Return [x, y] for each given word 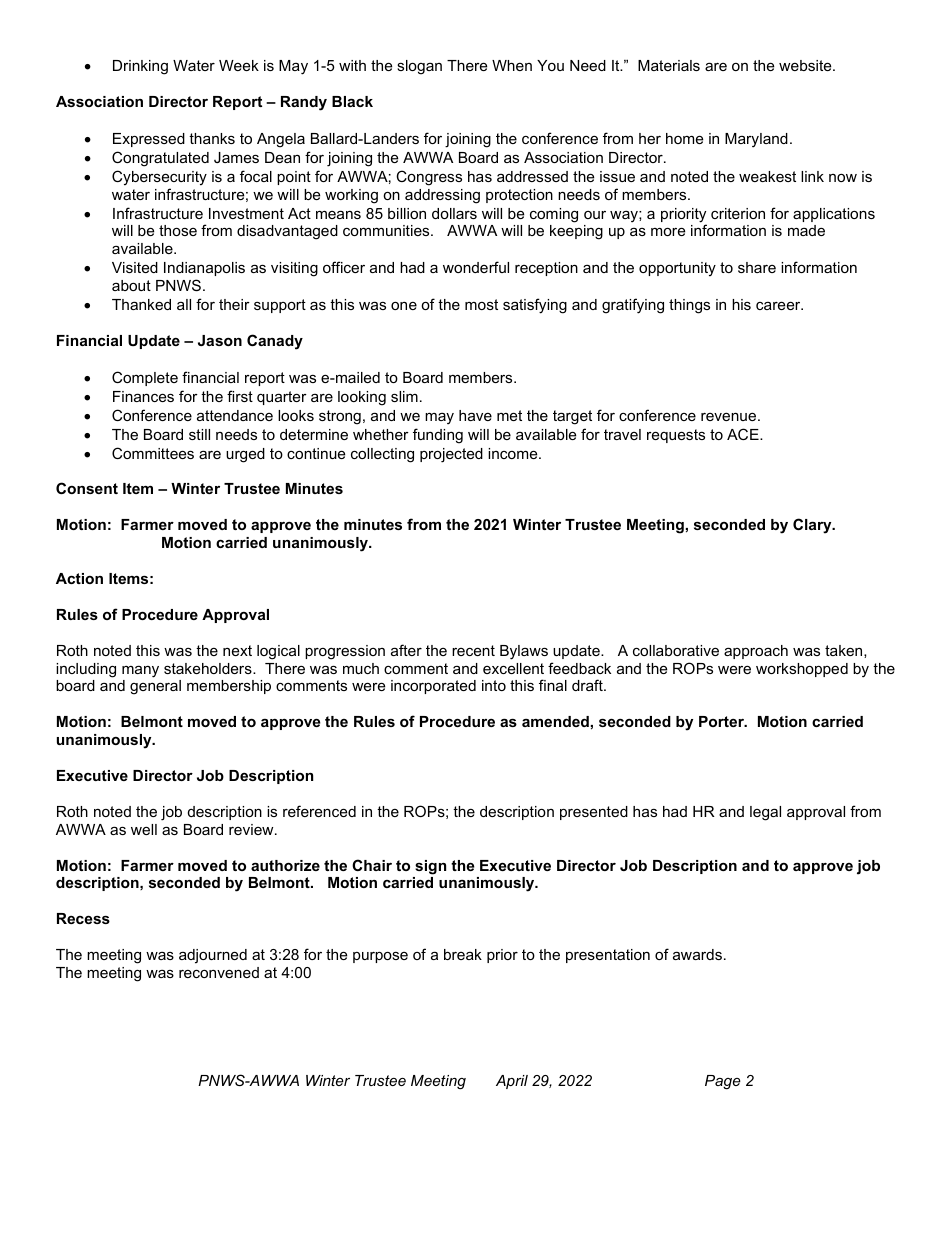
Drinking [140, 67]
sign [430, 867]
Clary [813, 526]
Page [723, 1082]
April [512, 1082]
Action [79, 578]
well [144, 829]
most [481, 304]
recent [473, 650]
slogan [419, 67]
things [689, 306]
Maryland [756, 140]
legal [765, 813]
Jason [220, 340]
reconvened [219, 972]
